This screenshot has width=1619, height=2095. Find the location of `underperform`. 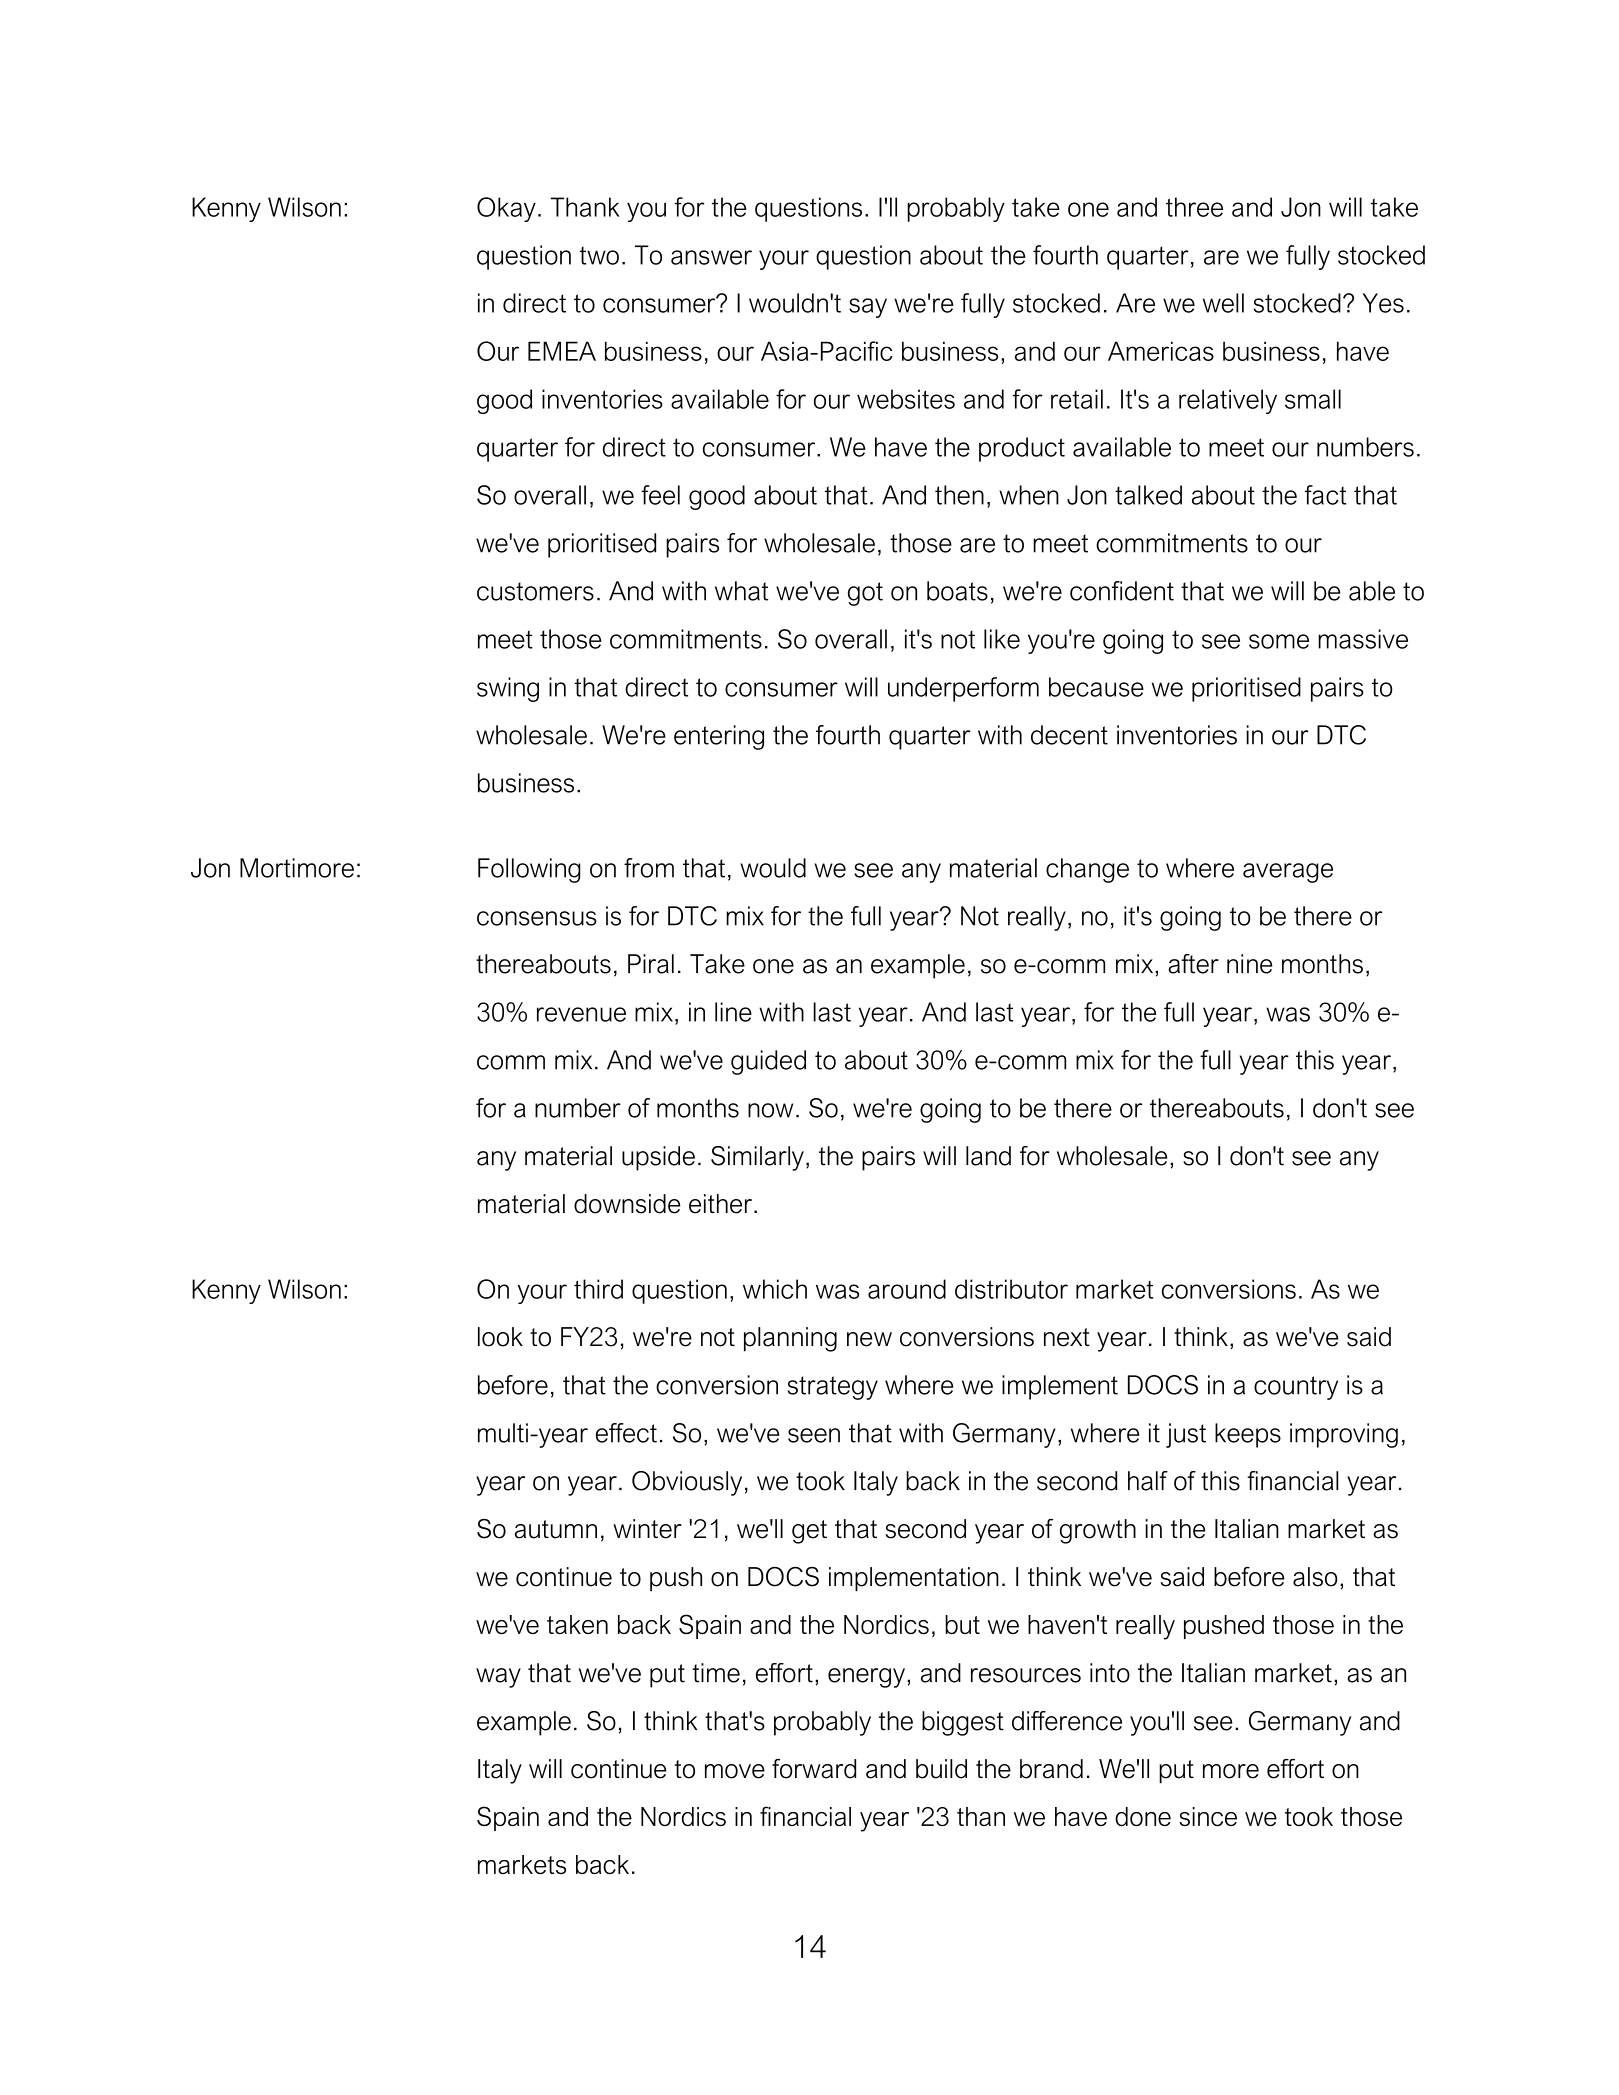

underperform is located at coordinates (963, 689).
